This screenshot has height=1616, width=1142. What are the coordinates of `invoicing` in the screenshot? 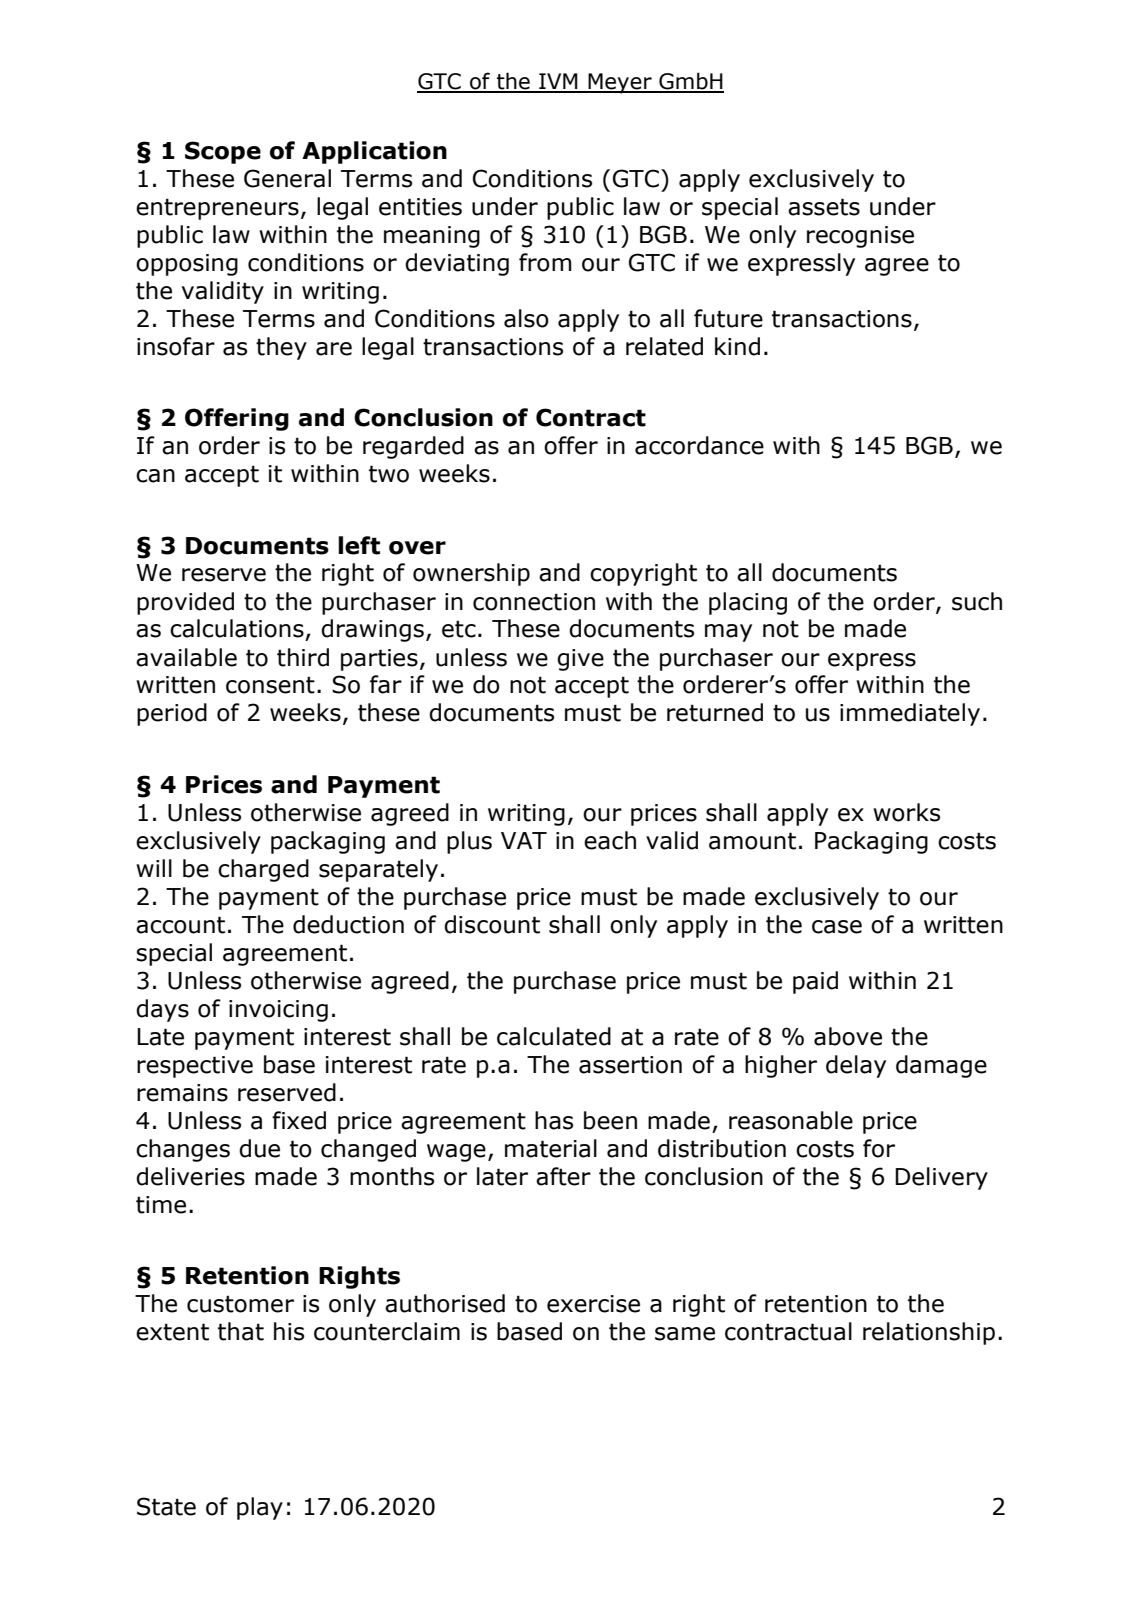 It's located at (278, 1011).
